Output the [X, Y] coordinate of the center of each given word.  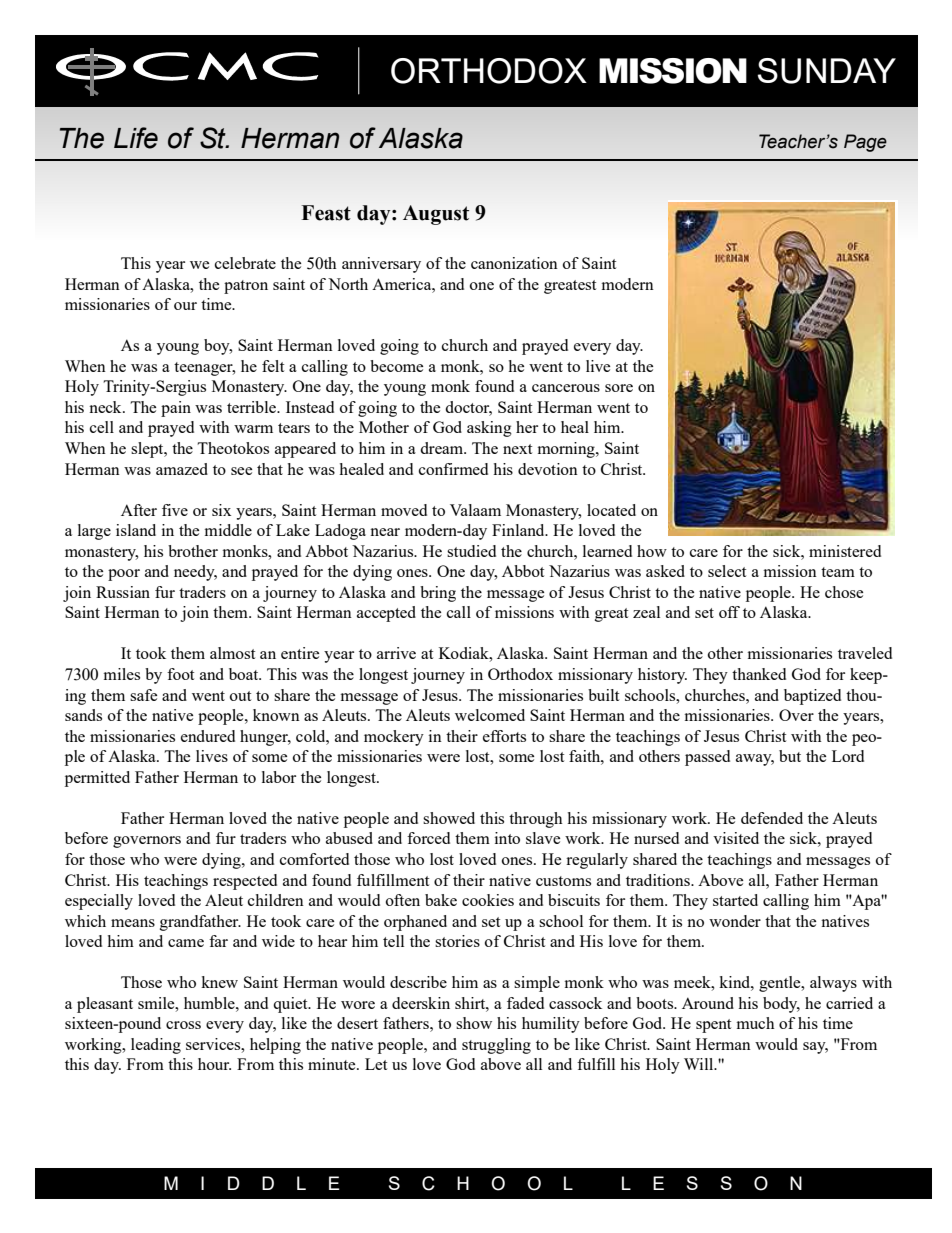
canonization [514, 263]
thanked [759, 674]
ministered [845, 551]
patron [246, 287]
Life [136, 138]
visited [736, 838]
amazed [182, 469]
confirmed [453, 469]
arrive [396, 653]
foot [180, 674]
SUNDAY [827, 71]
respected [245, 882]
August [436, 215]
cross [183, 1025]
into [507, 838]
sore [619, 388]
